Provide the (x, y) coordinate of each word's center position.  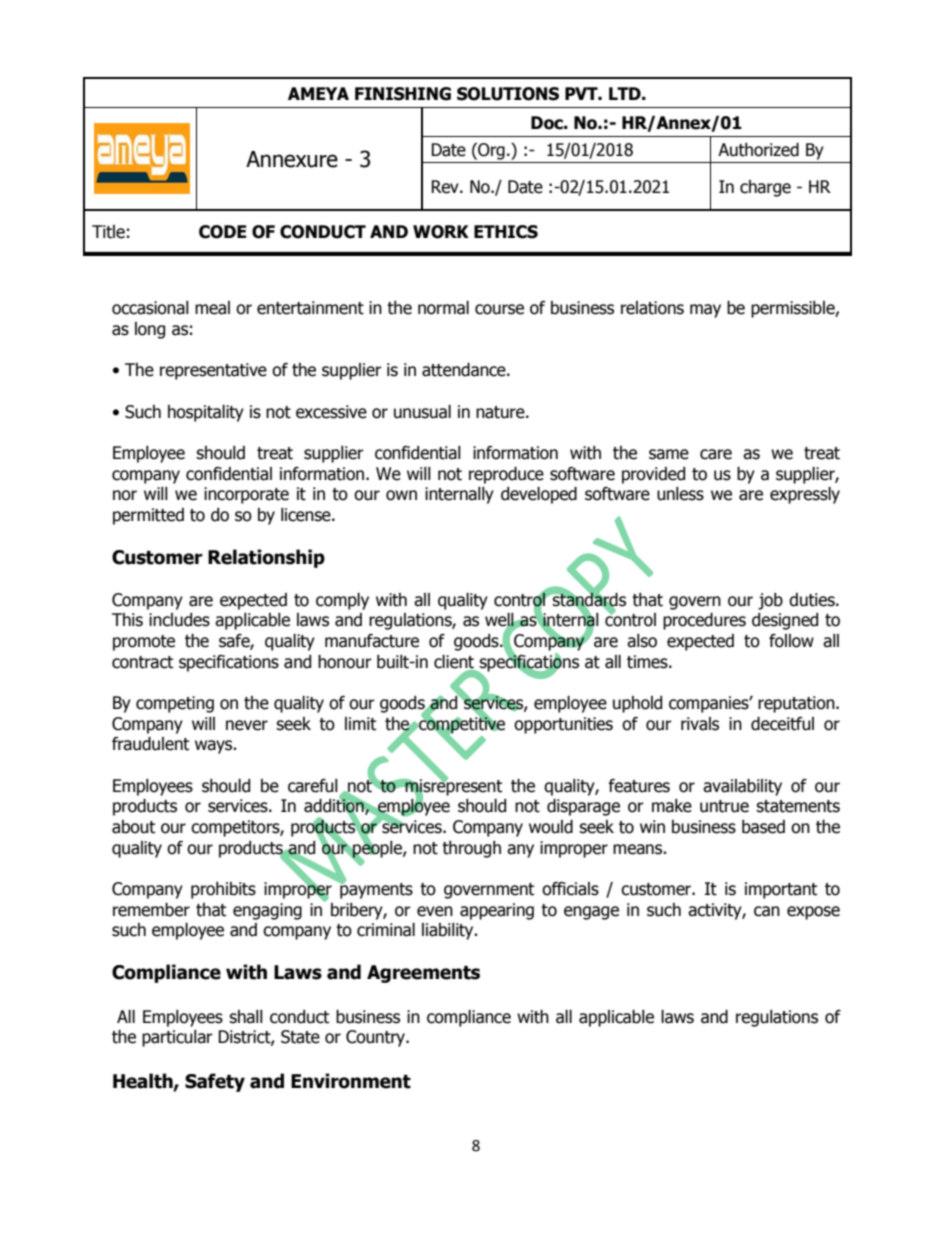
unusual (422, 412)
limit (360, 724)
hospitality (206, 413)
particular (177, 1038)
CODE (223, 232)
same (669, 454)
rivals (700, 724)
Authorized (758, 150)
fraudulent (150, 744)
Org (490, 151)
